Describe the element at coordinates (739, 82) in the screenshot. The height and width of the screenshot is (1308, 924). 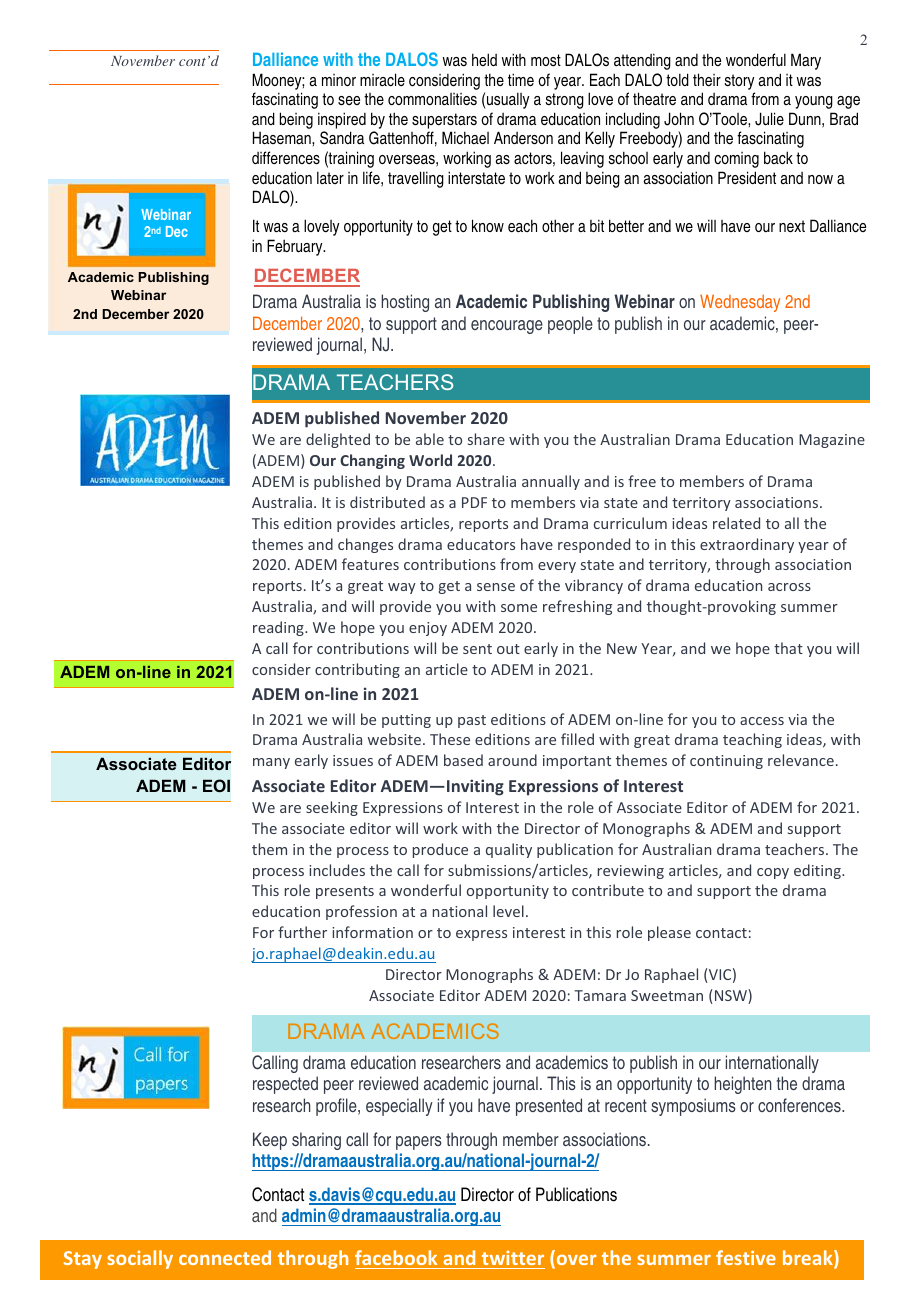
I see `story` at that location.
